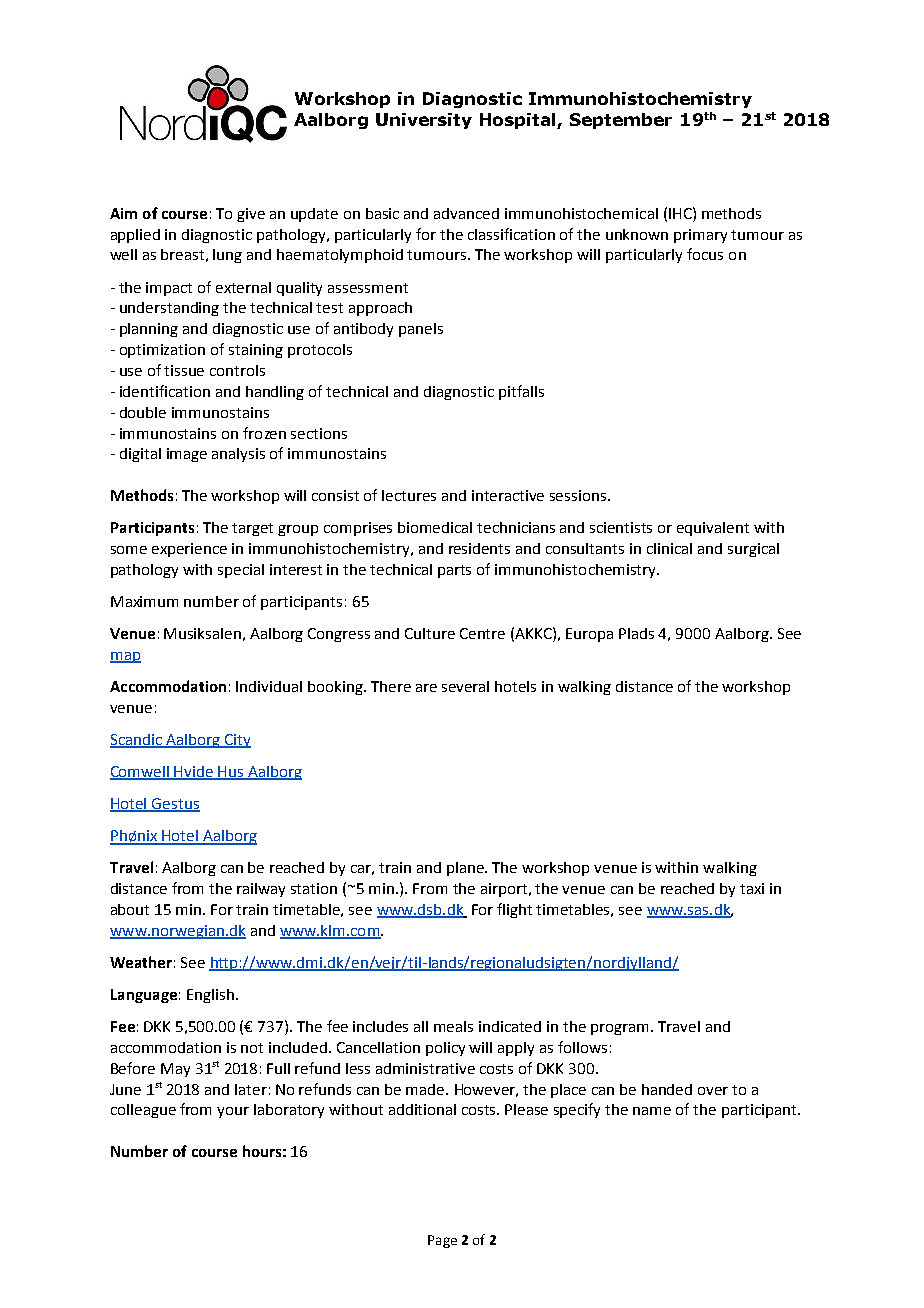 This screenshot has height=1308, width=924. I want to click on your, so click(233, 1112).
